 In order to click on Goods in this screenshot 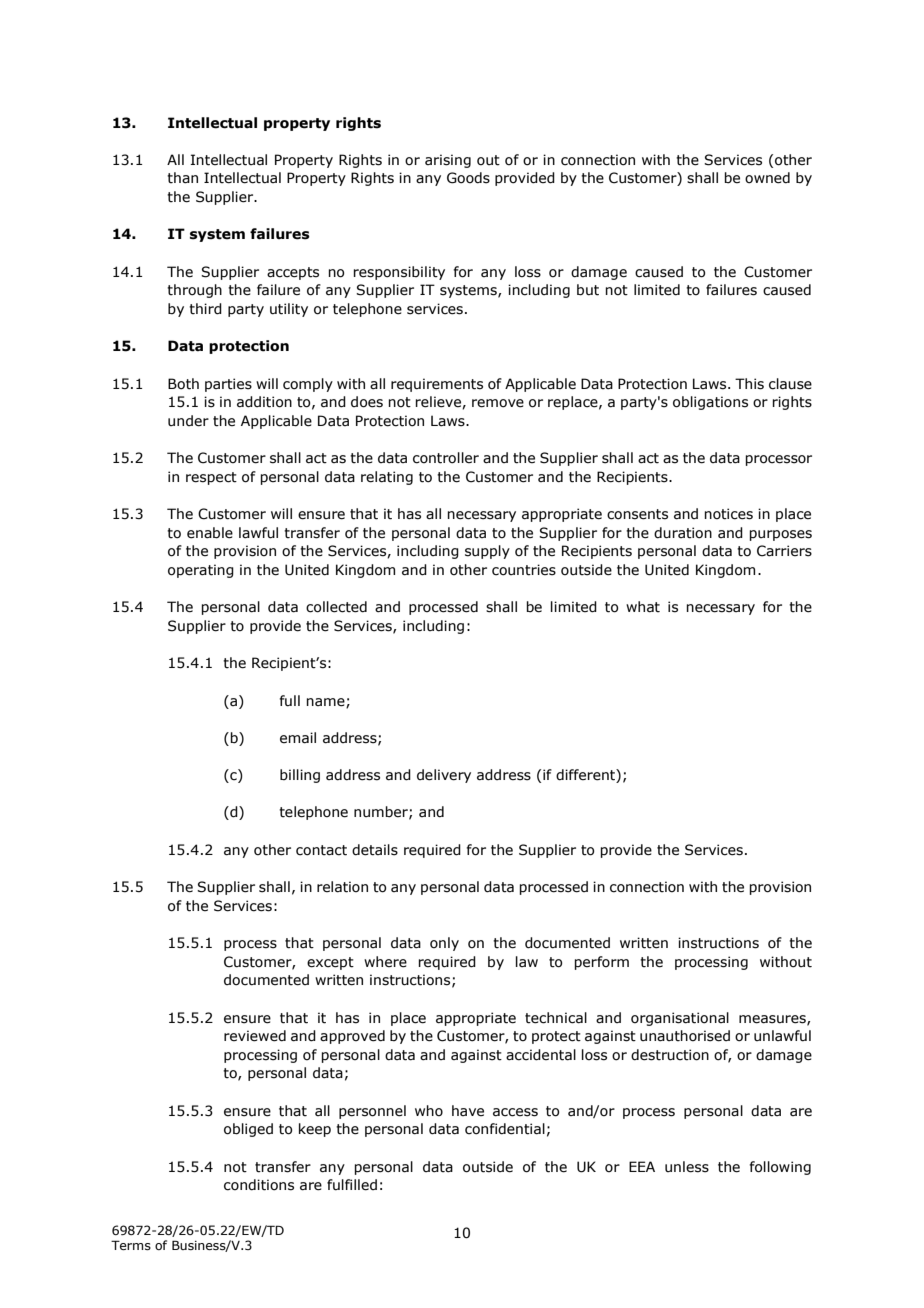, I will do `click(468, 178)`.
